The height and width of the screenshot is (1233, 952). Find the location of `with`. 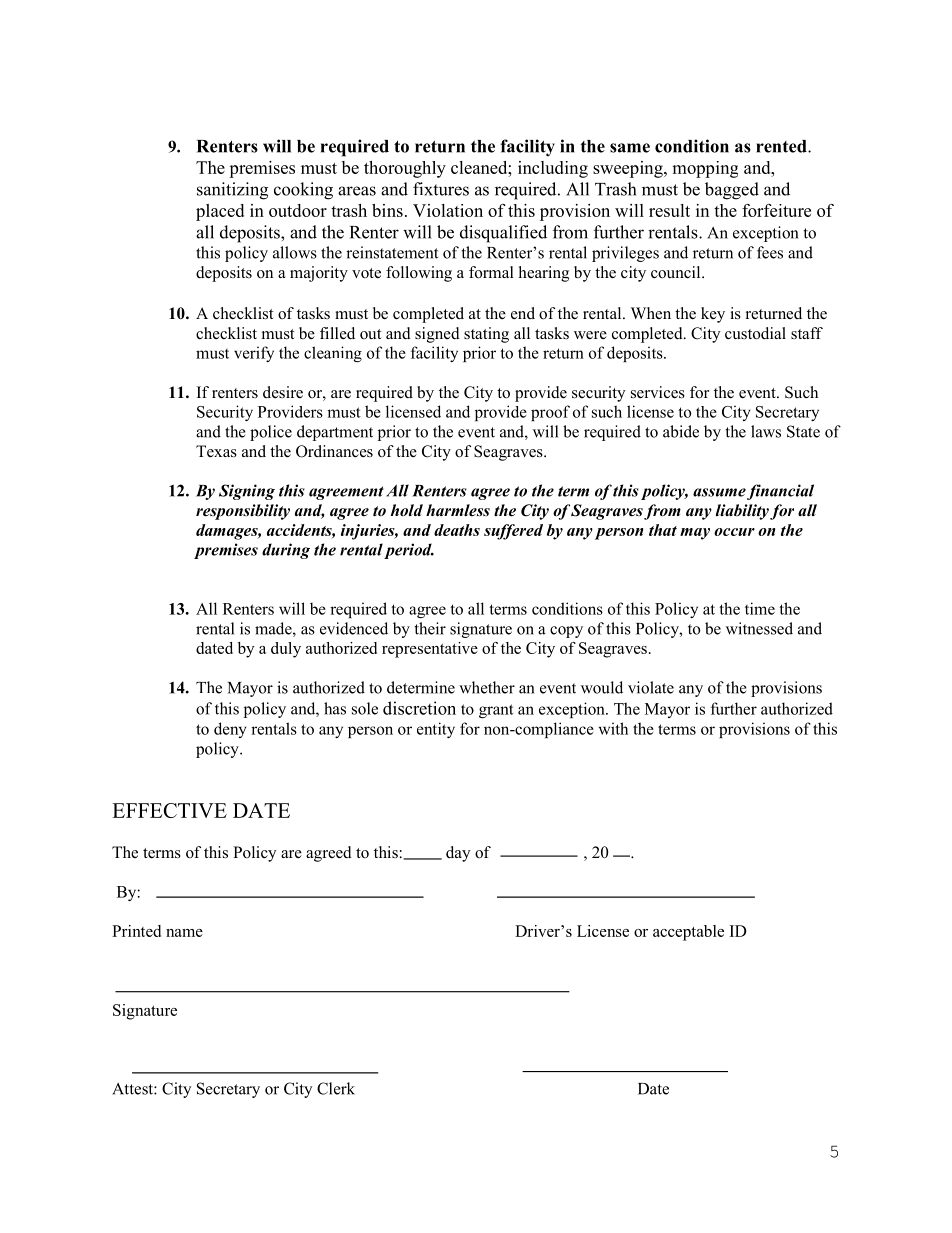

with is located at coordinates (613, 728).
